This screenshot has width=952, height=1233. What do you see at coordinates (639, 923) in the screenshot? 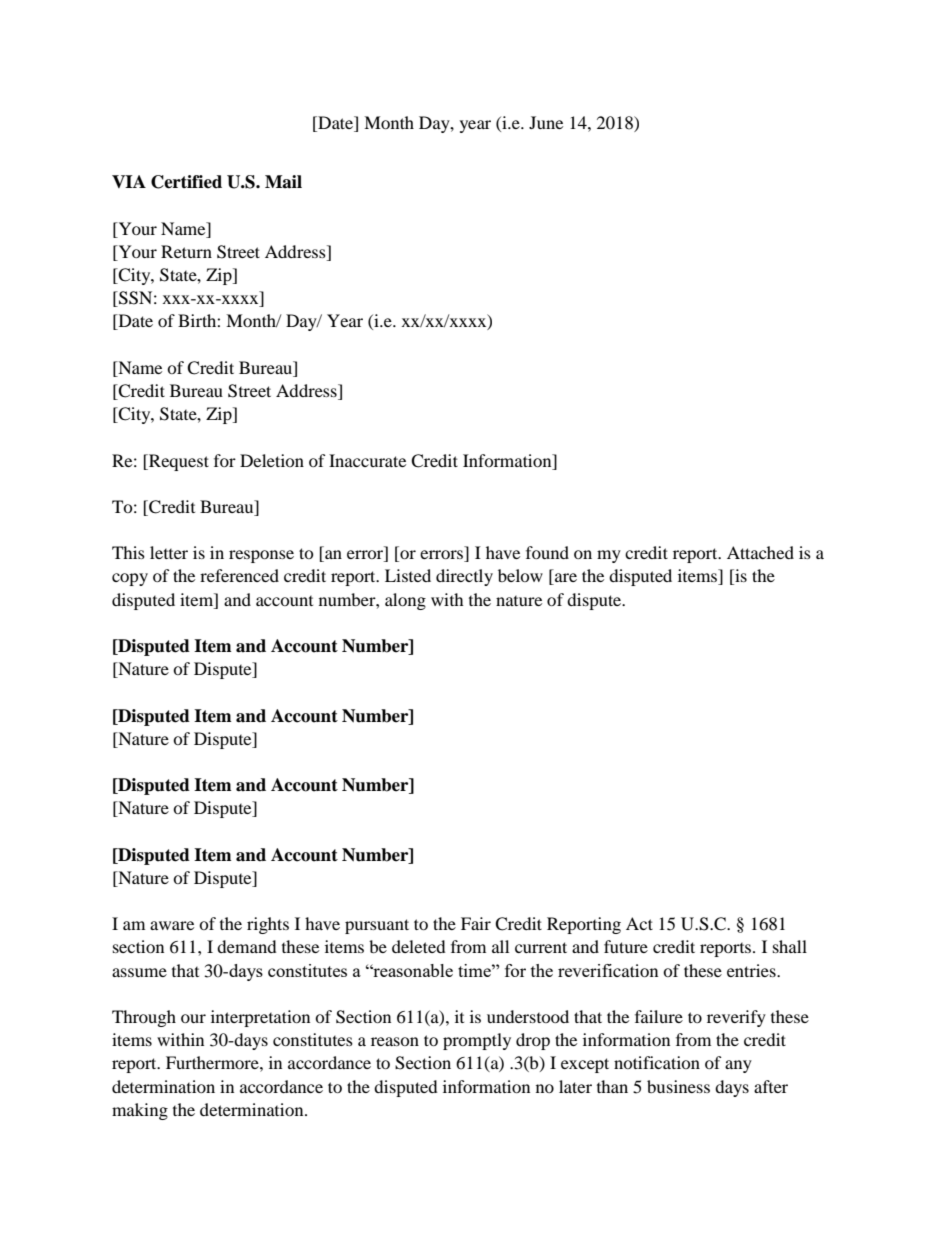
I see `Act` at bounding box center [639, 923].
